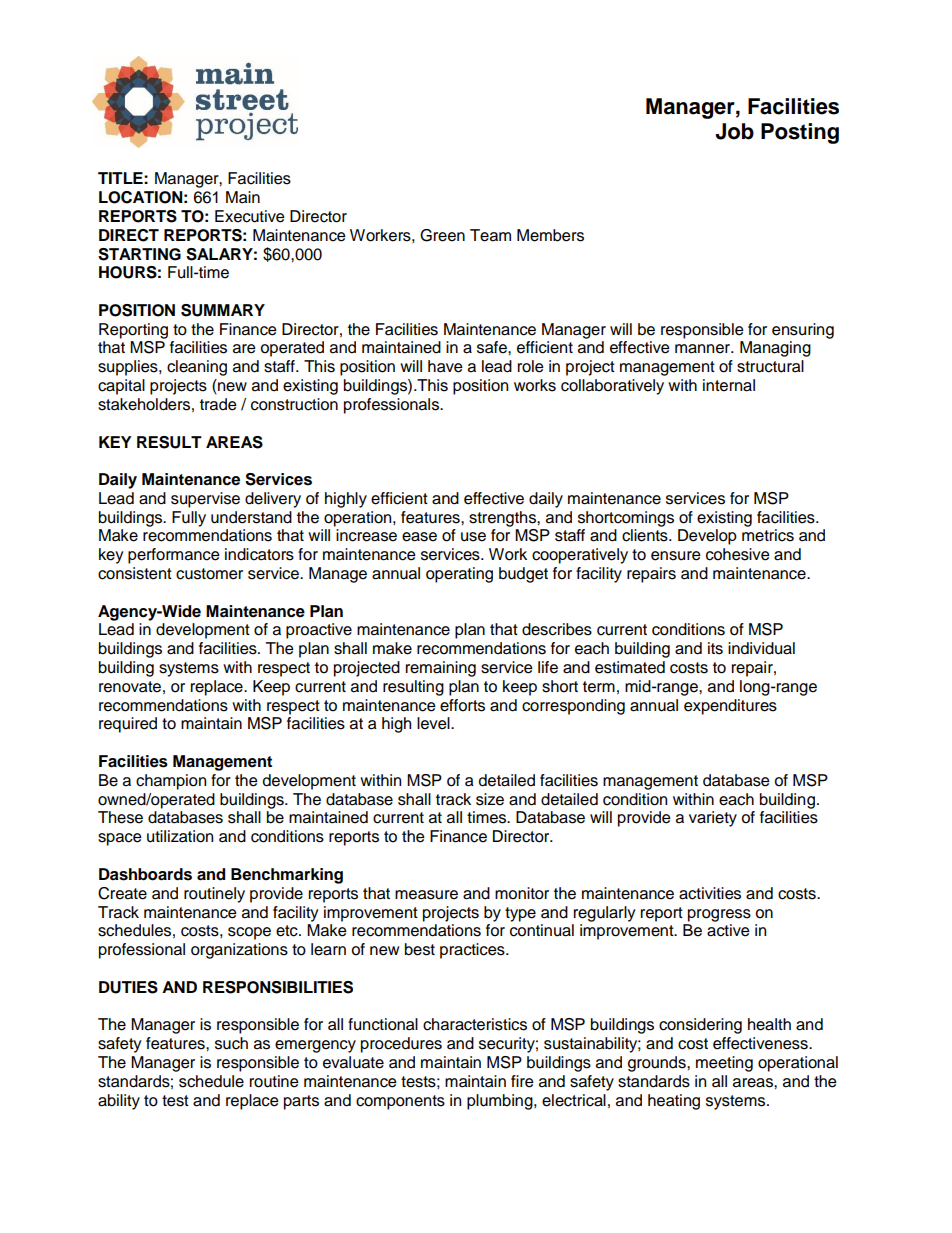 This screenshot has width=952, height=1233. What do you see at coordinates (490, 799) in the screenshot?
I see `size` at bounding box center [490, 799].
